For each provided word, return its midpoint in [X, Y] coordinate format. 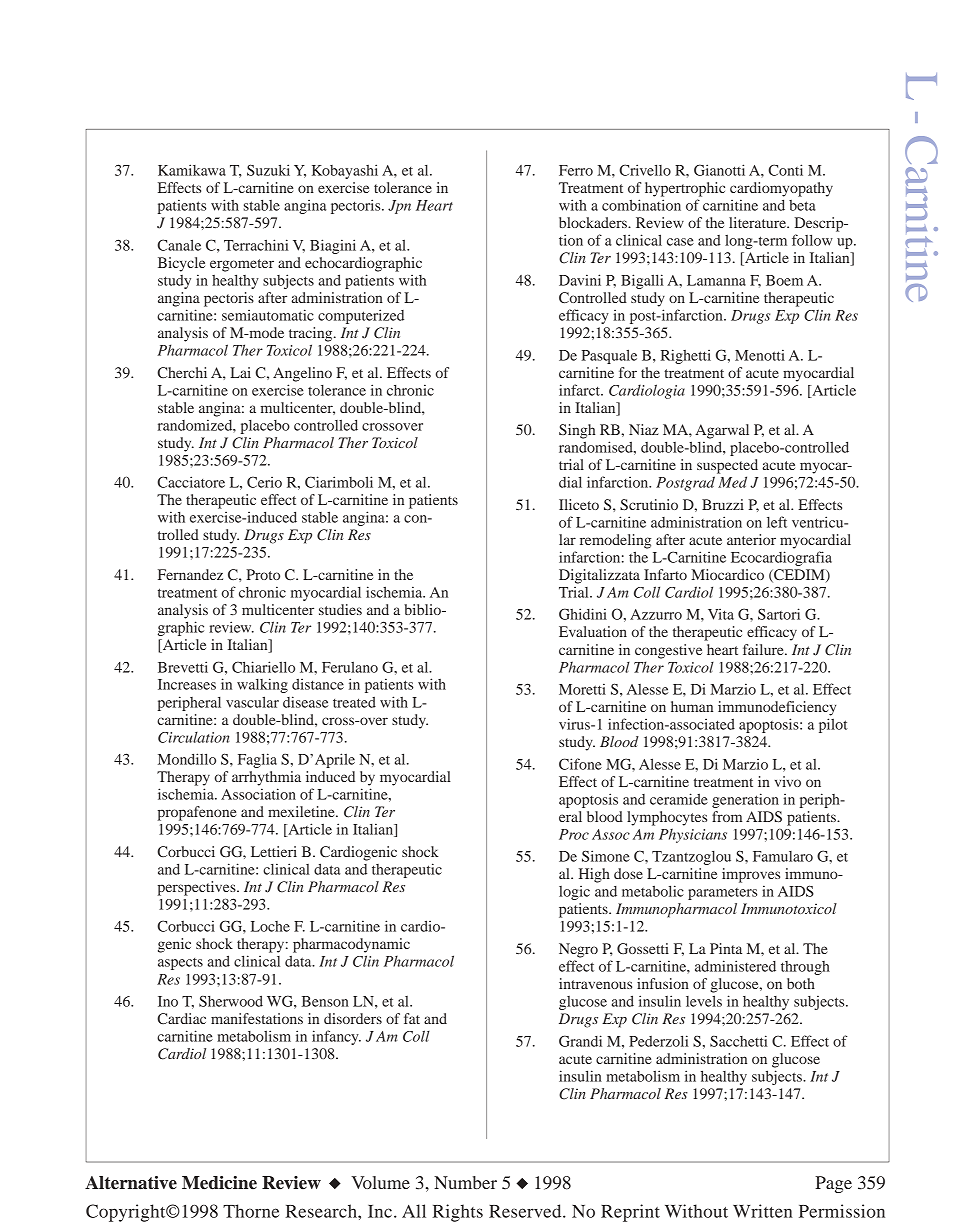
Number [465, 1182]
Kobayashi [345, 171]
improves [751, 875]
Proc [574, 834]
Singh [577, 431]
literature [758, 222]
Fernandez [190, 574]
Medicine [219, 1183]
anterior [751, 539]
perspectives [198, 888]
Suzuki [268, 170]
